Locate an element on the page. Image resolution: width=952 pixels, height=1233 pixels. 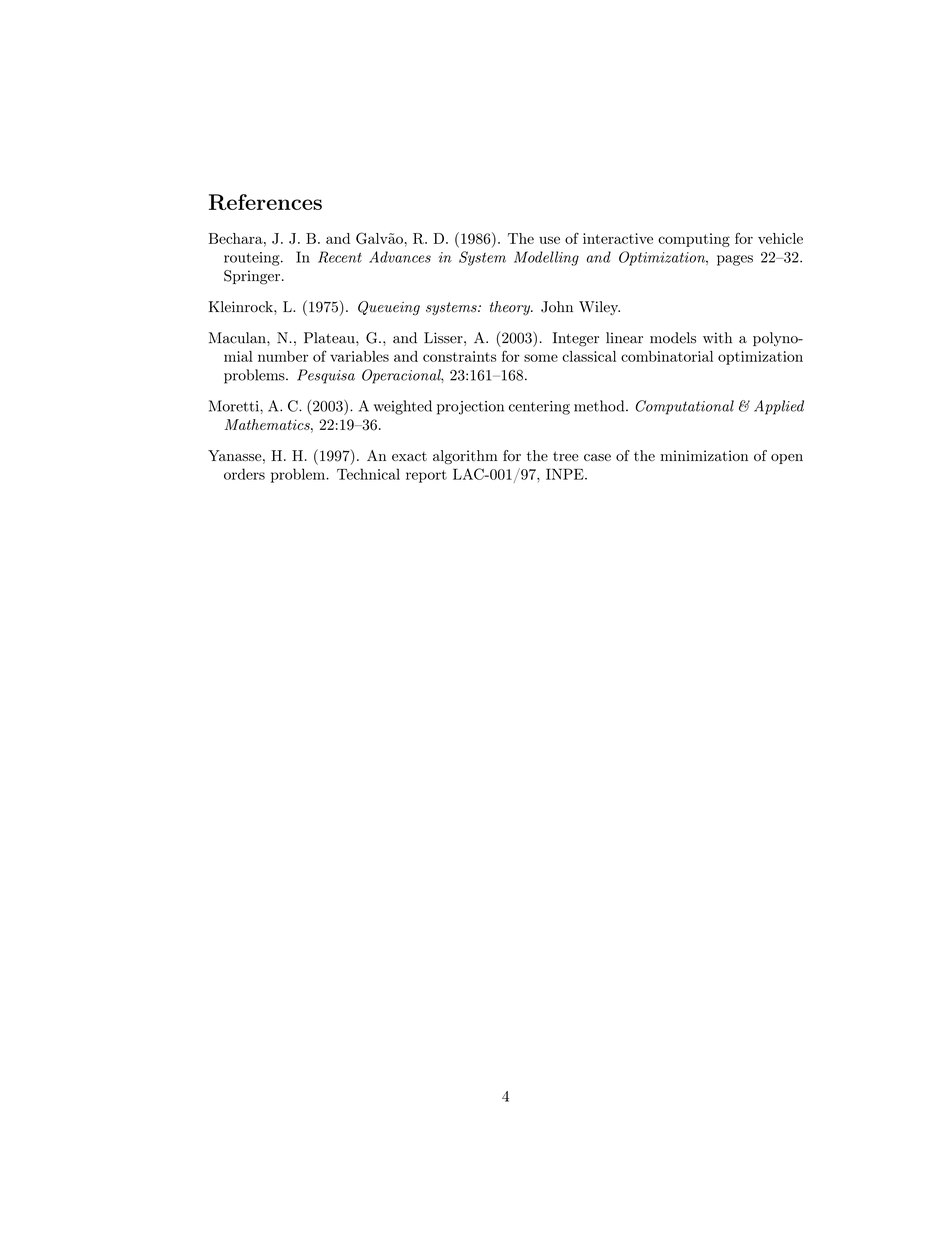
Computational is located at coordinates (684, 407).
